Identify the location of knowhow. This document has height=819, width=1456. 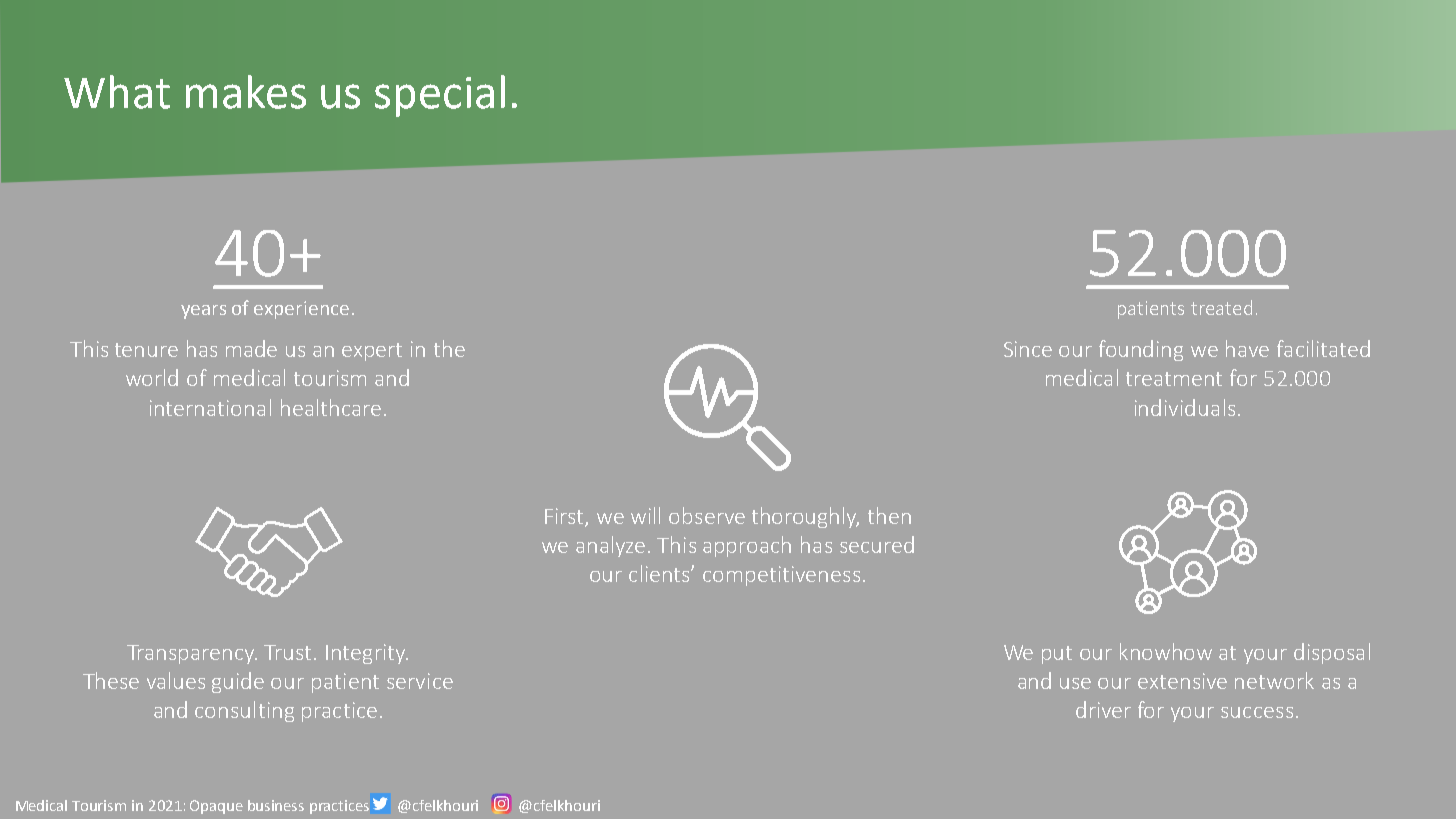
(1166, 651).
